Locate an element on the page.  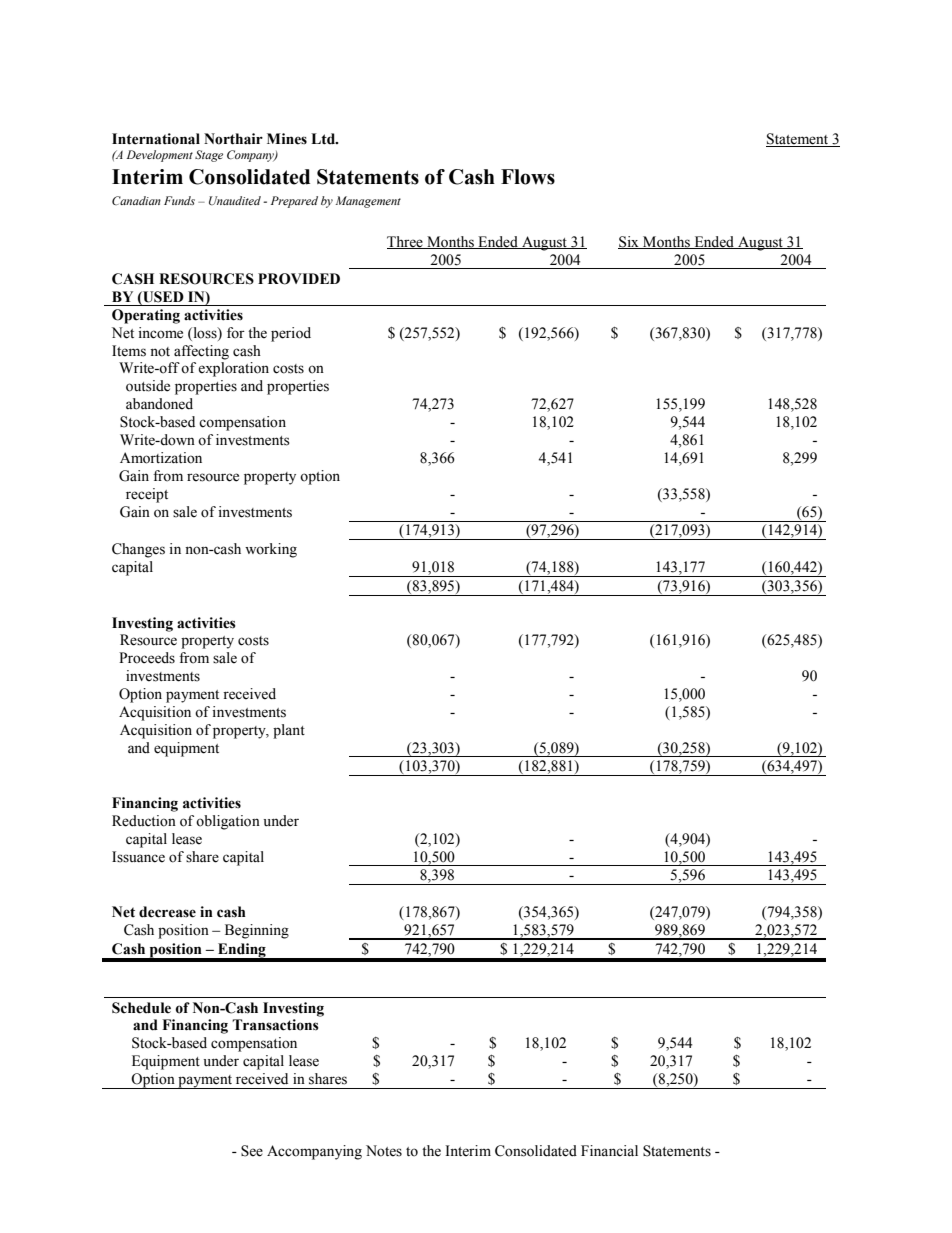
See is located at coordinates (252, 1151).
